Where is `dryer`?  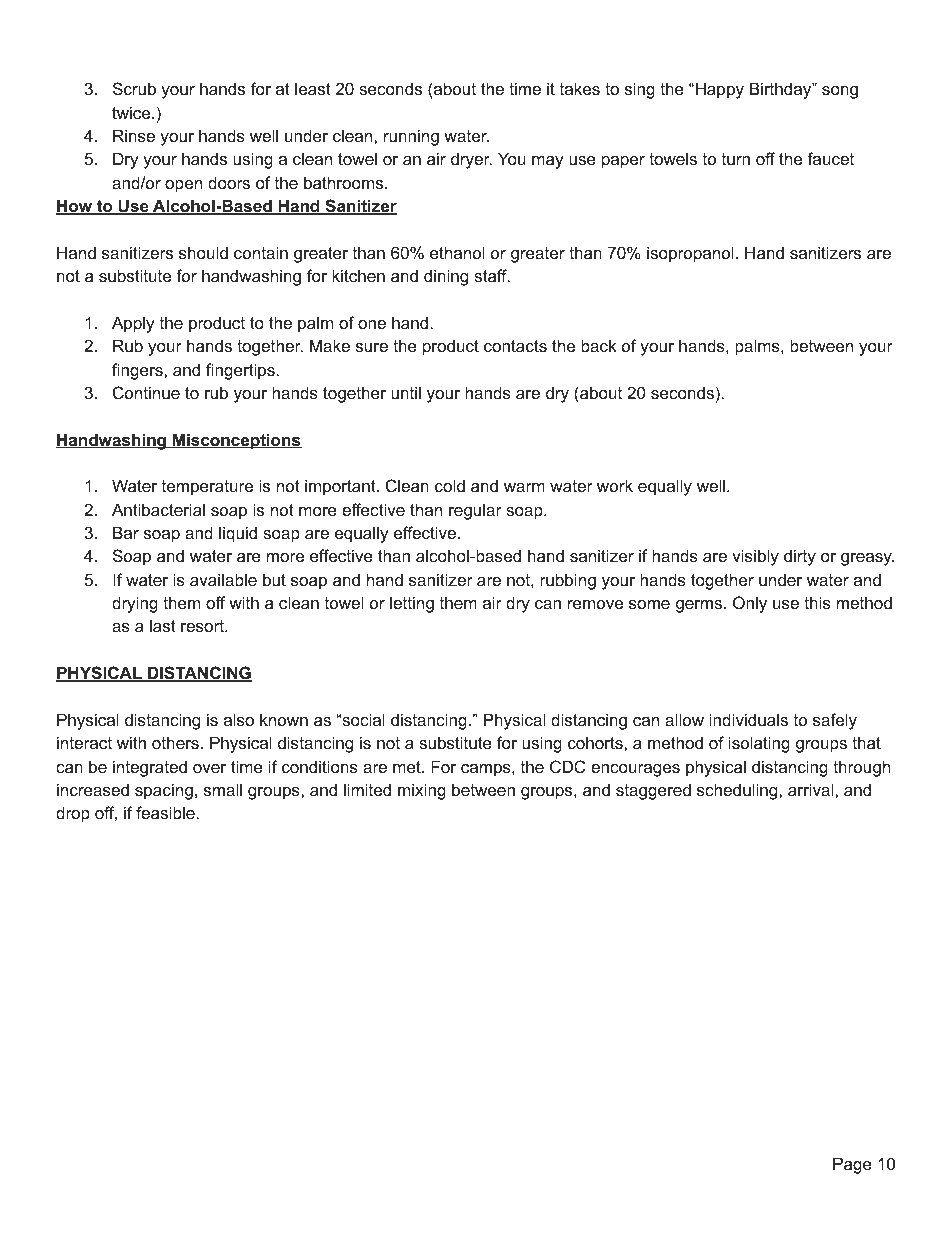
dryer is located at coordinates (471, 160).
